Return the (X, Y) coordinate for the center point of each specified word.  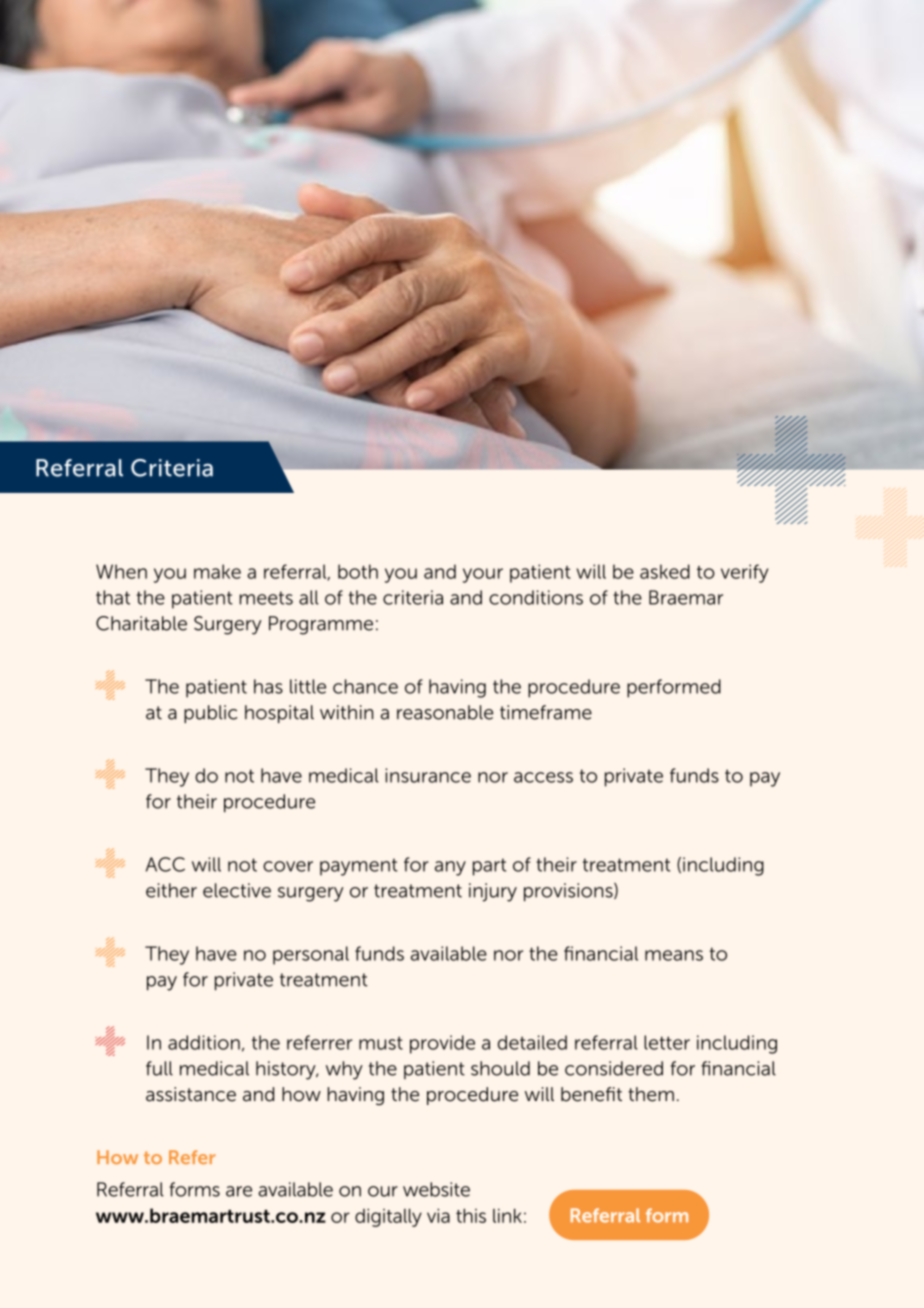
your (483, 575)
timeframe (546, 712)
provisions (569, 892)
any (450, 868)
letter (667, 1042)
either (171, 890)
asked (665, 571)
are (239, 1191)
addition (204, 1042)
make (217, 571)
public (210, 714)
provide (442, 1044)
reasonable (445, 712)
